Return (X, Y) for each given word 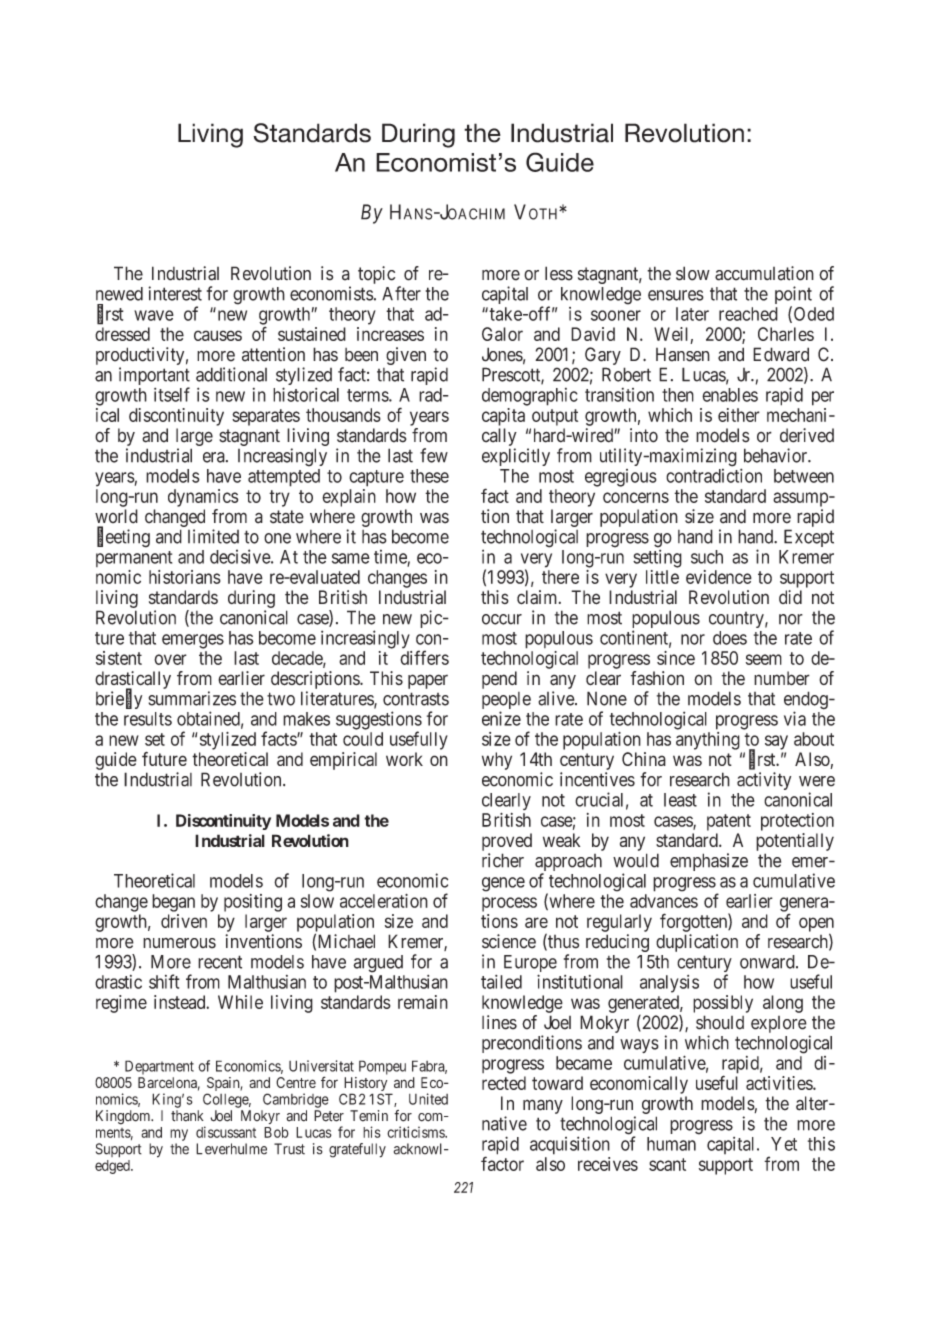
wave (154, 315)
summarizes (192, 698)
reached (748, 314)
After (401, 293)
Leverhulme (231, 1149)
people (506, 702)
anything (708, 741)
